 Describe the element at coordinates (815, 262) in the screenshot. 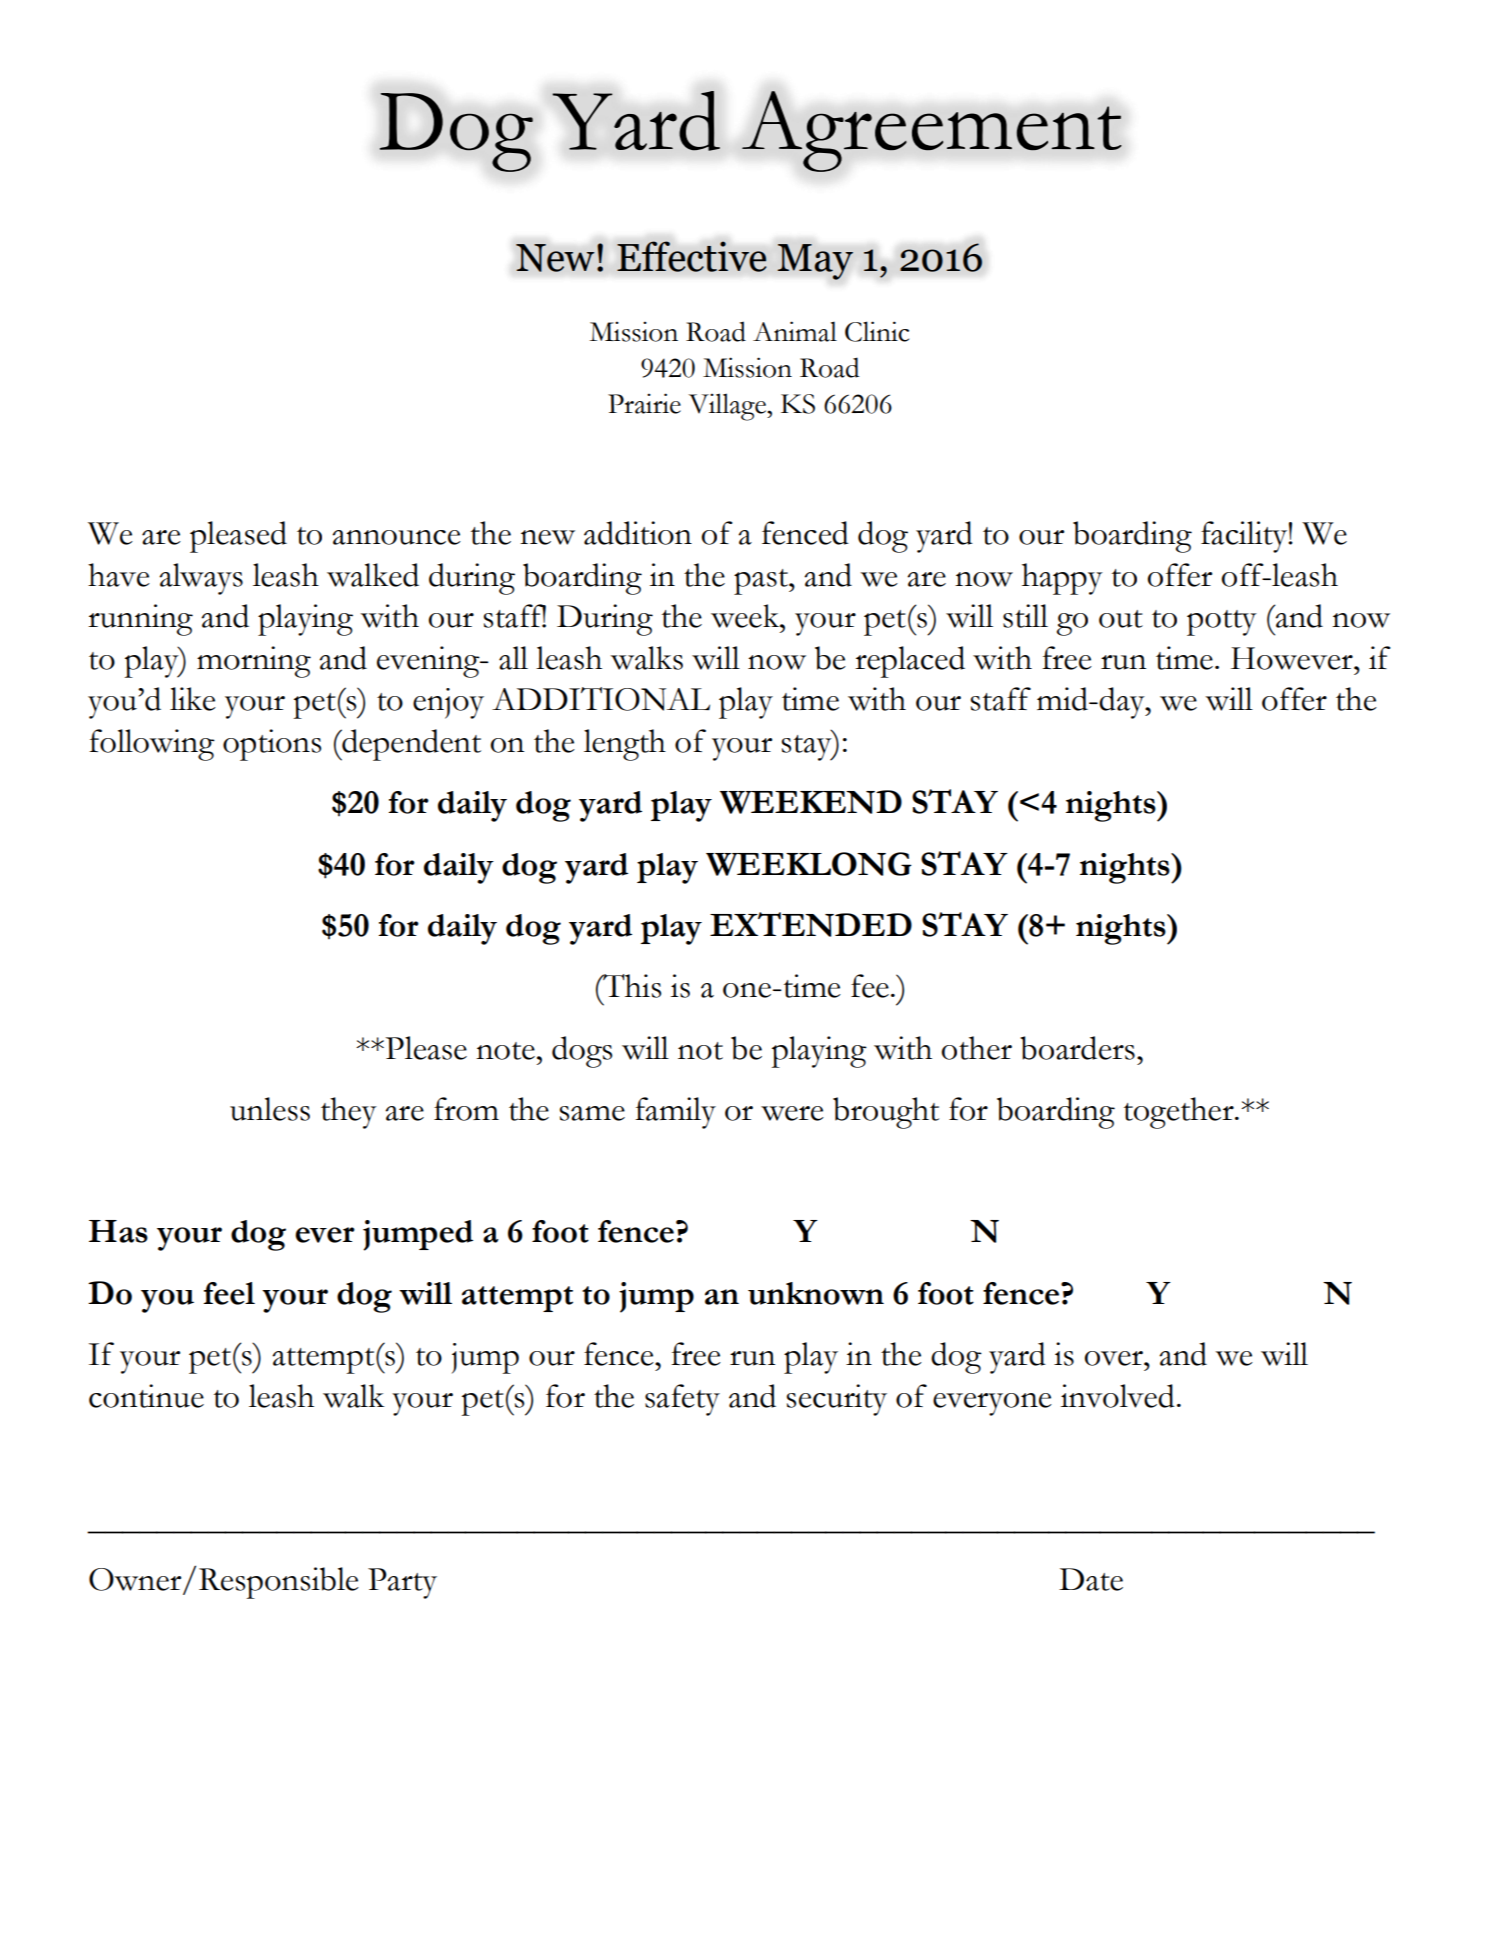

I see `May` at that location.
